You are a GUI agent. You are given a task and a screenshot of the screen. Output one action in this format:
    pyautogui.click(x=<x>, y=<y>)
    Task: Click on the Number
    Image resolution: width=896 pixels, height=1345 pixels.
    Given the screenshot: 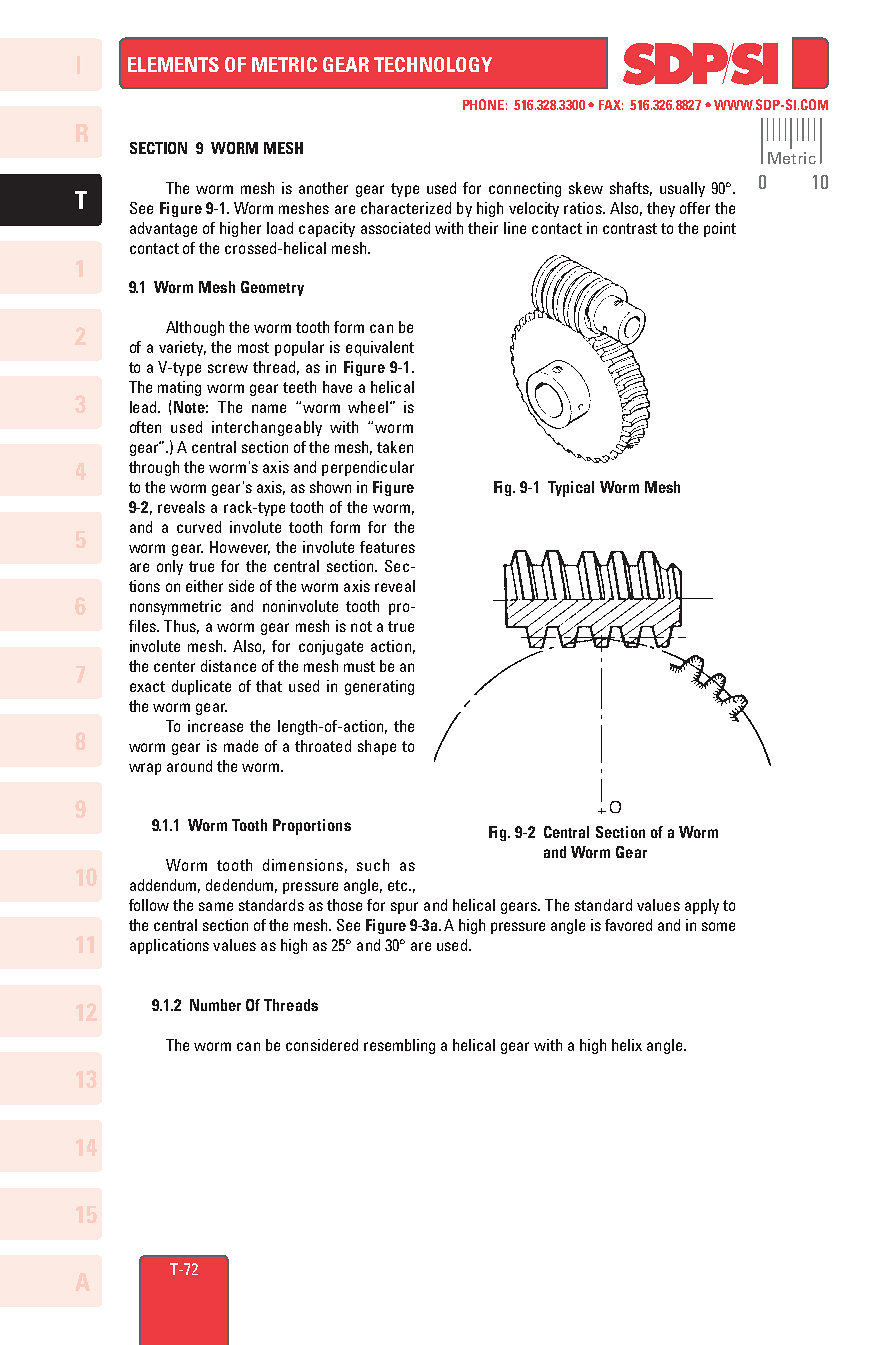 What is the action you would take?
    pyautogui.click(x=215, y=1005)
